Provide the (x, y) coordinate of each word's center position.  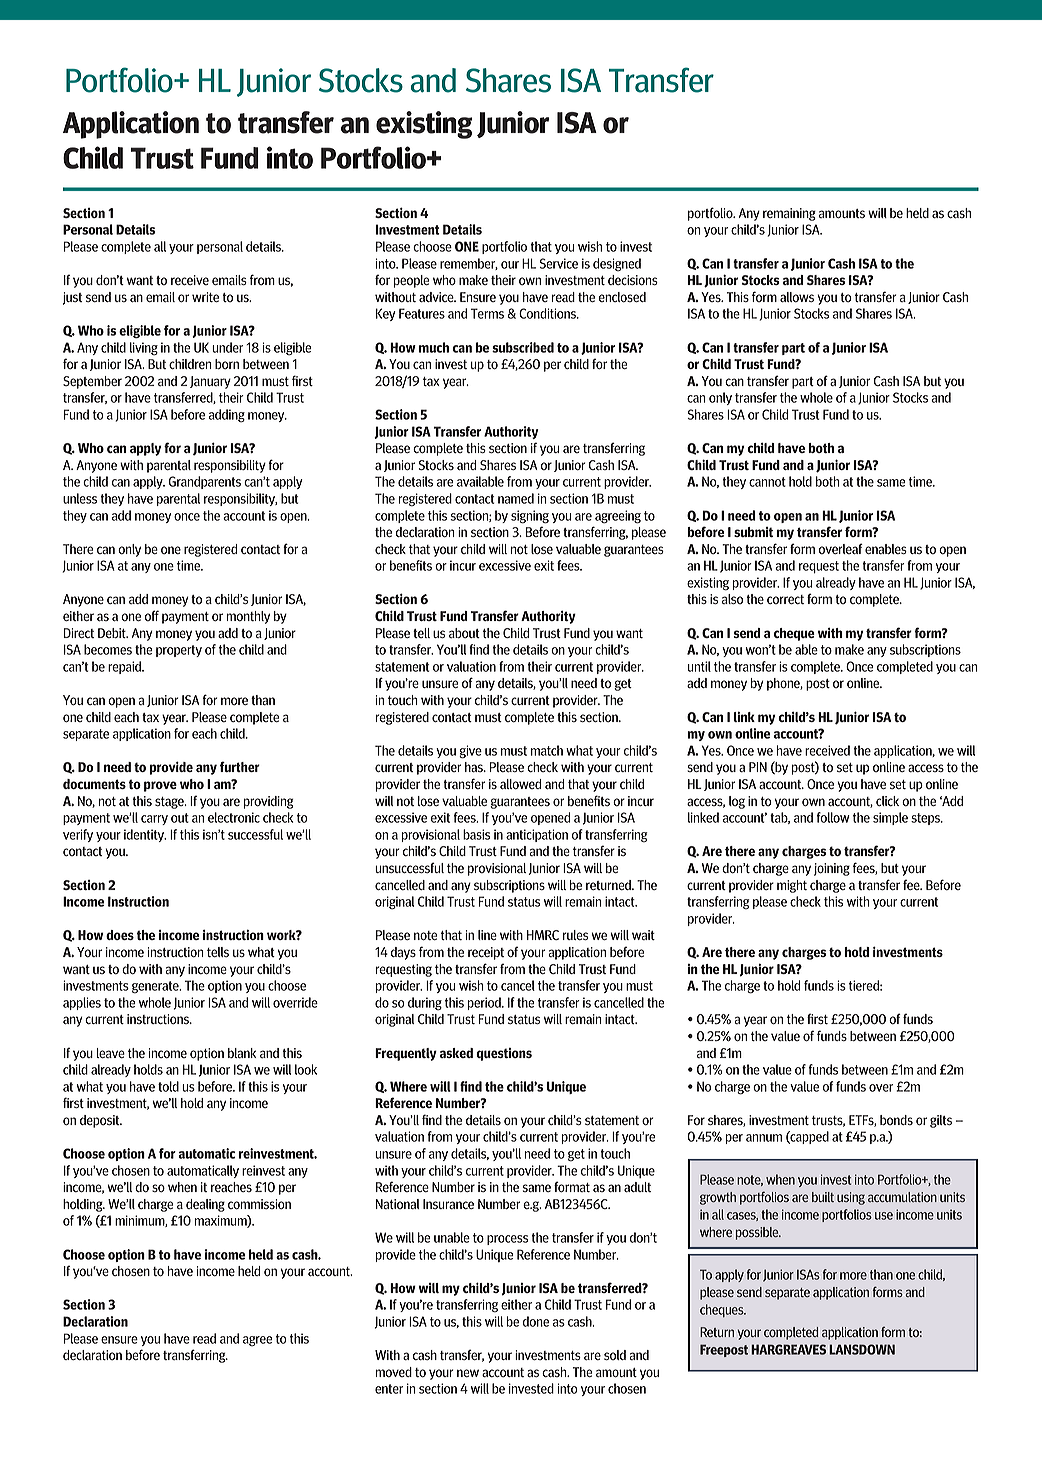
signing (530, 517)
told (168, 1086)
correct (785, 599)
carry (154, 820)
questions (504, 1054)
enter (389, 1389)
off (152, 615)
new (468, 1373)
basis (476, 834)
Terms (487, 313)
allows (797, 297)
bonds (896, 1120)
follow (833, 817)
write (205, 297)
